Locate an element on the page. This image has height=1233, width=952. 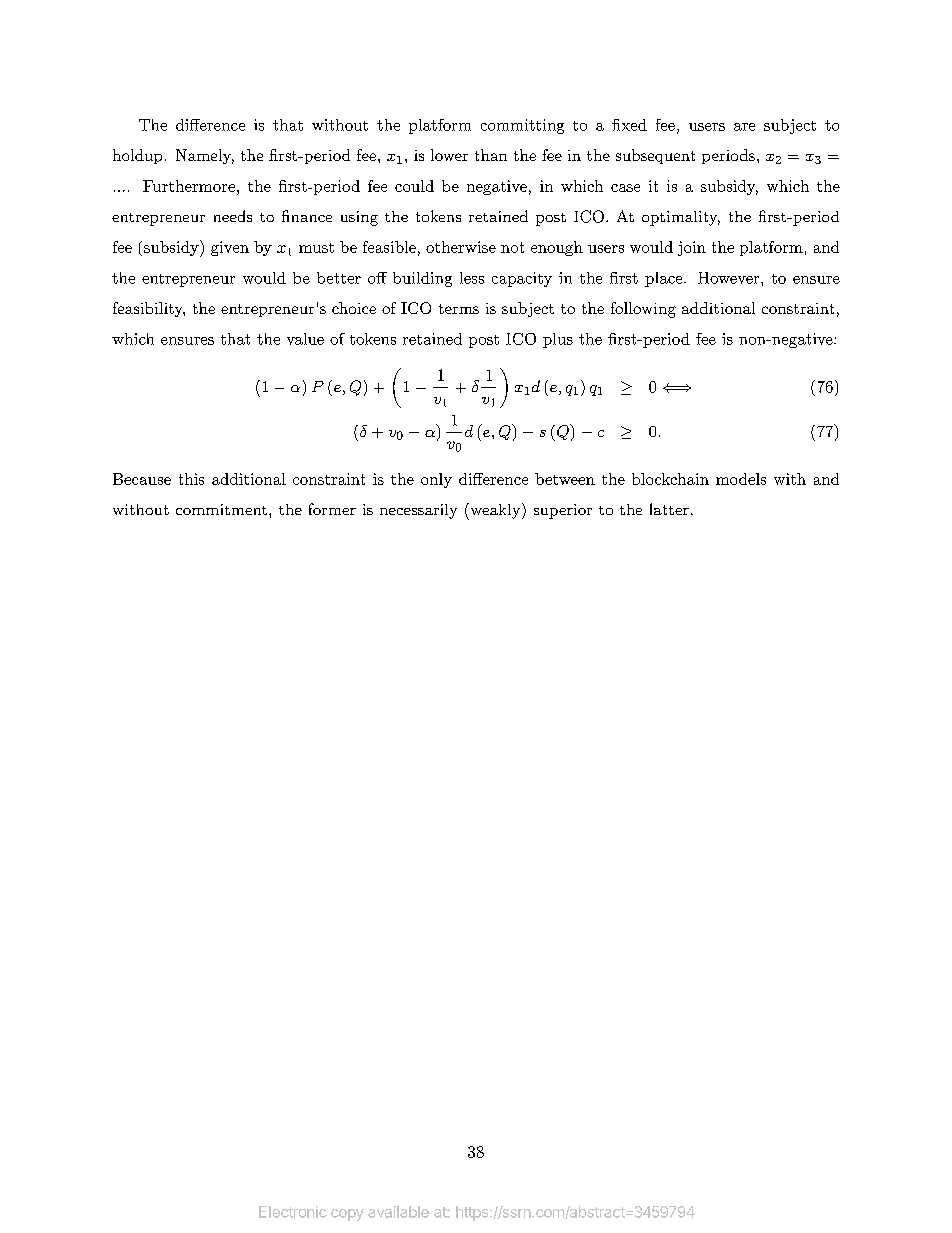
copy is located at coordinates (347, 1215).
